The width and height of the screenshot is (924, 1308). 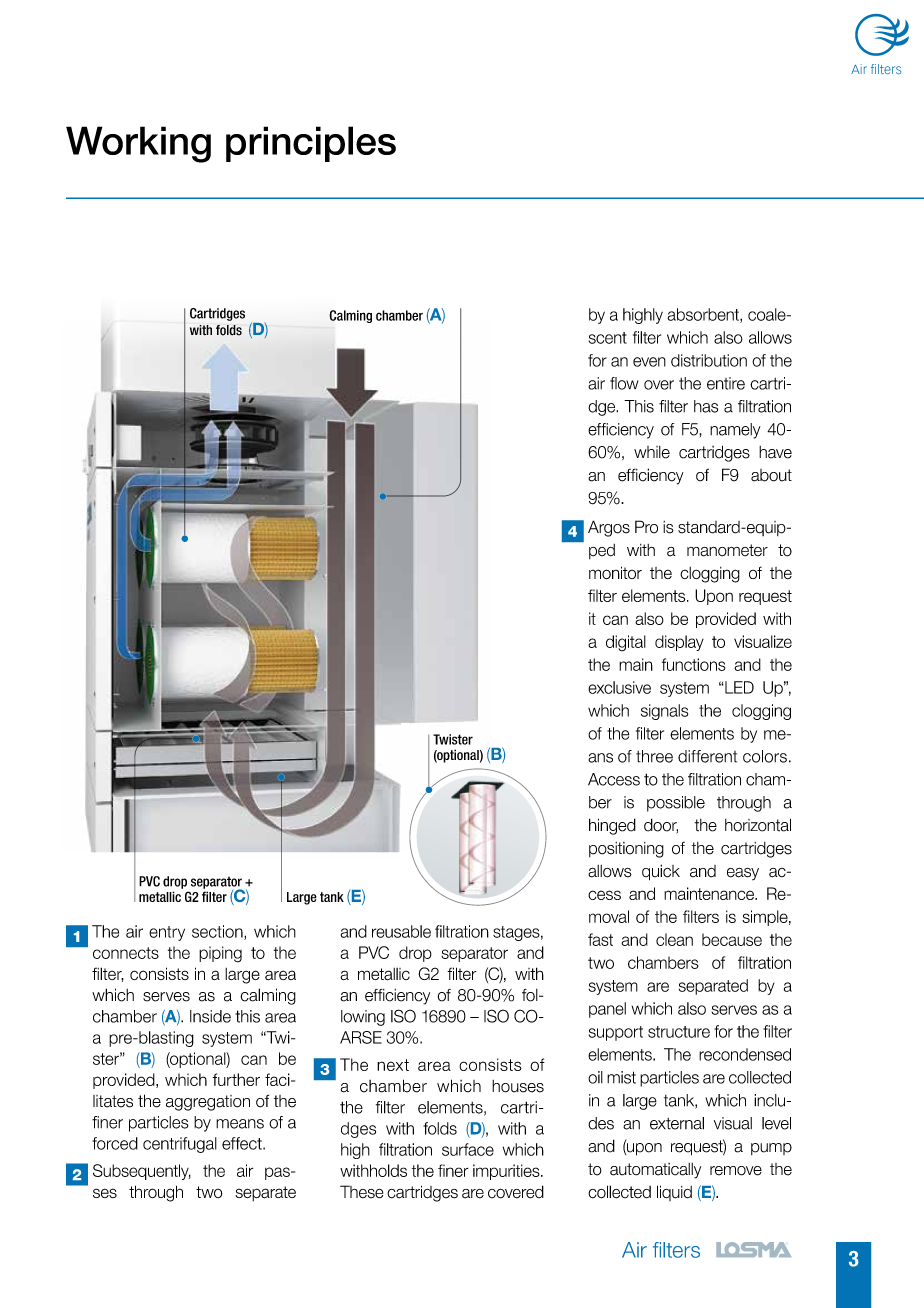 I want to click on Working, so click(x=138, y=144).
